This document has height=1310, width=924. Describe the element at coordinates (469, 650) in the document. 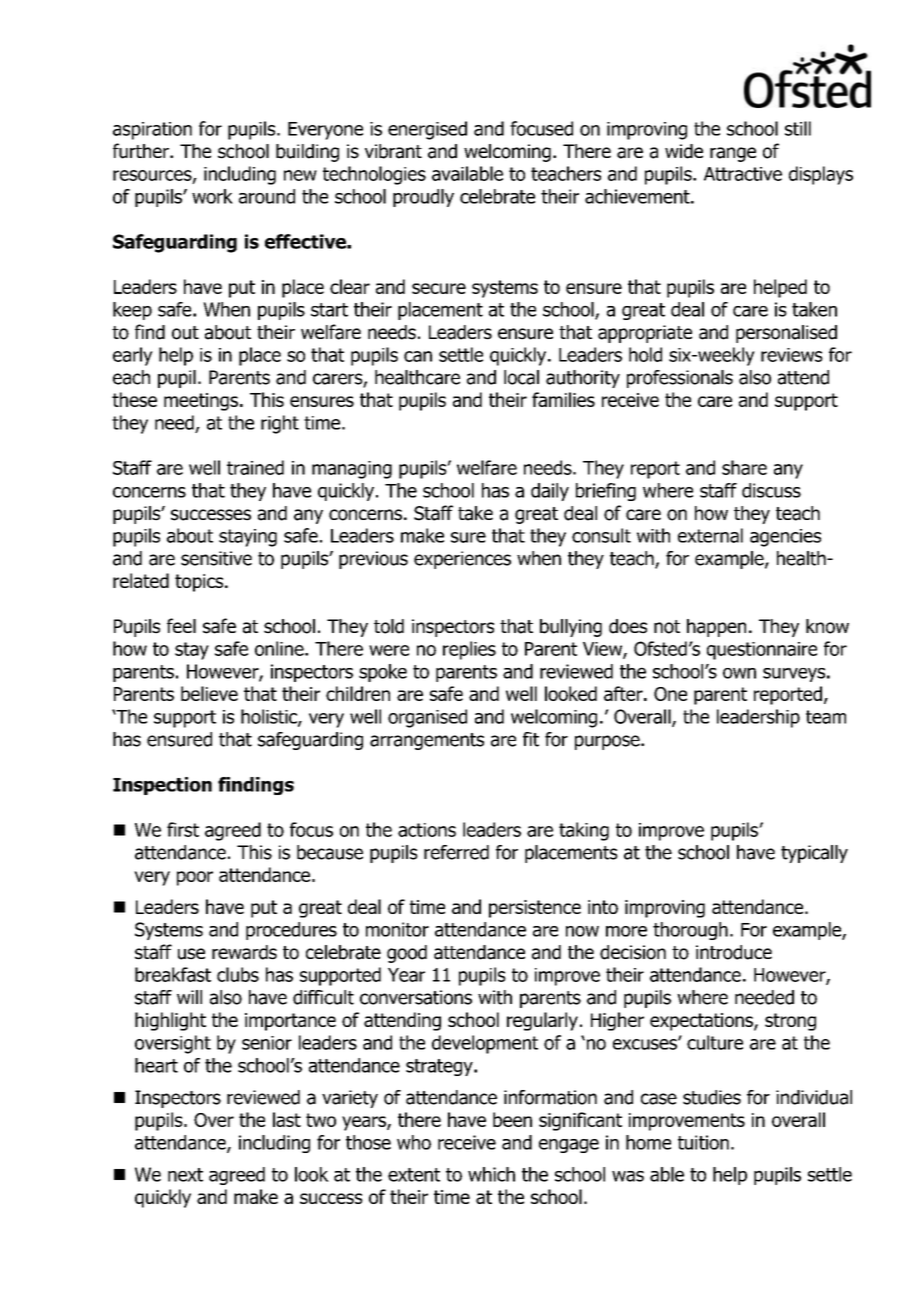

I see `replies` at that location.
